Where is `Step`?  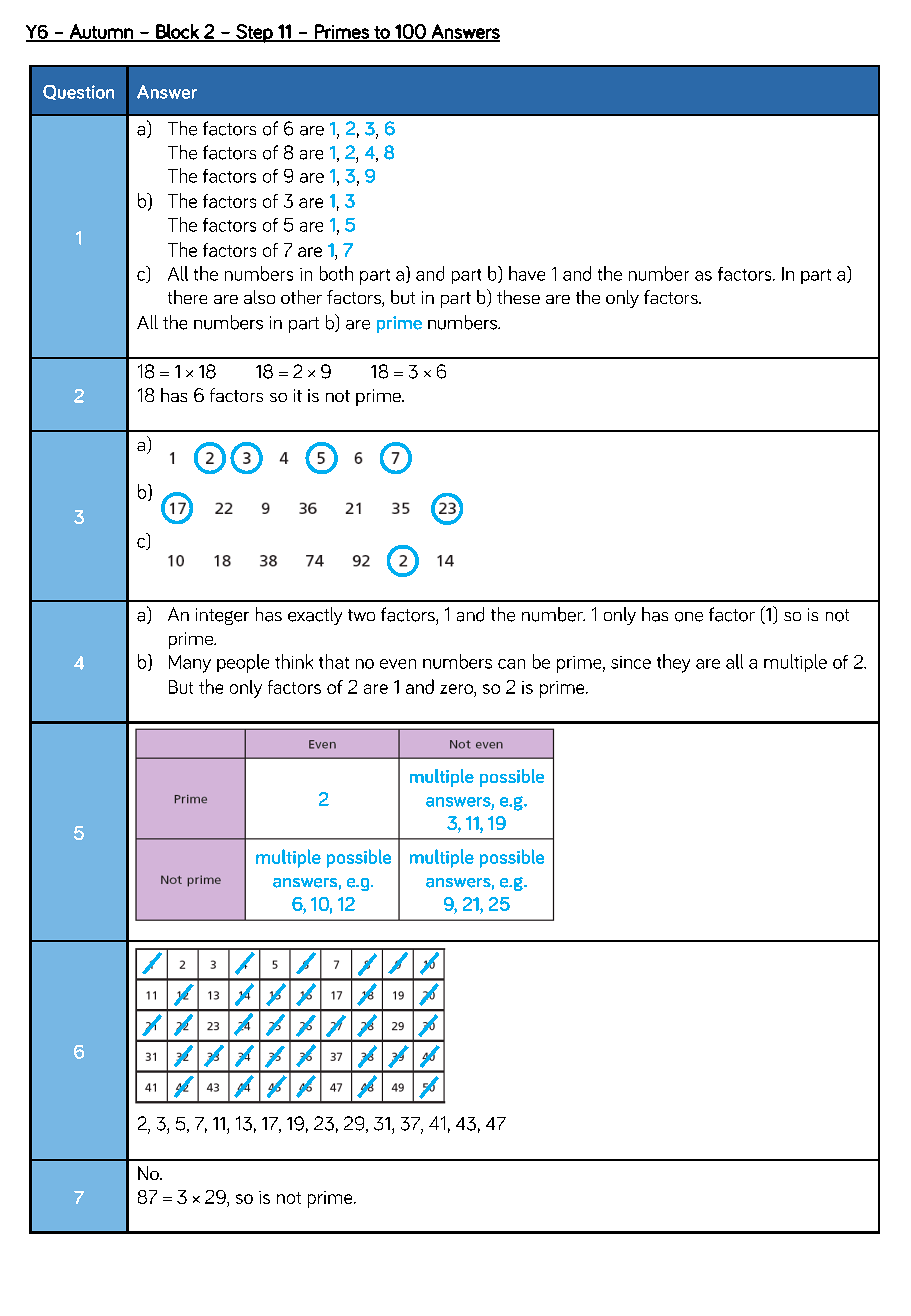
Step is located at coordinates (254, 33).
